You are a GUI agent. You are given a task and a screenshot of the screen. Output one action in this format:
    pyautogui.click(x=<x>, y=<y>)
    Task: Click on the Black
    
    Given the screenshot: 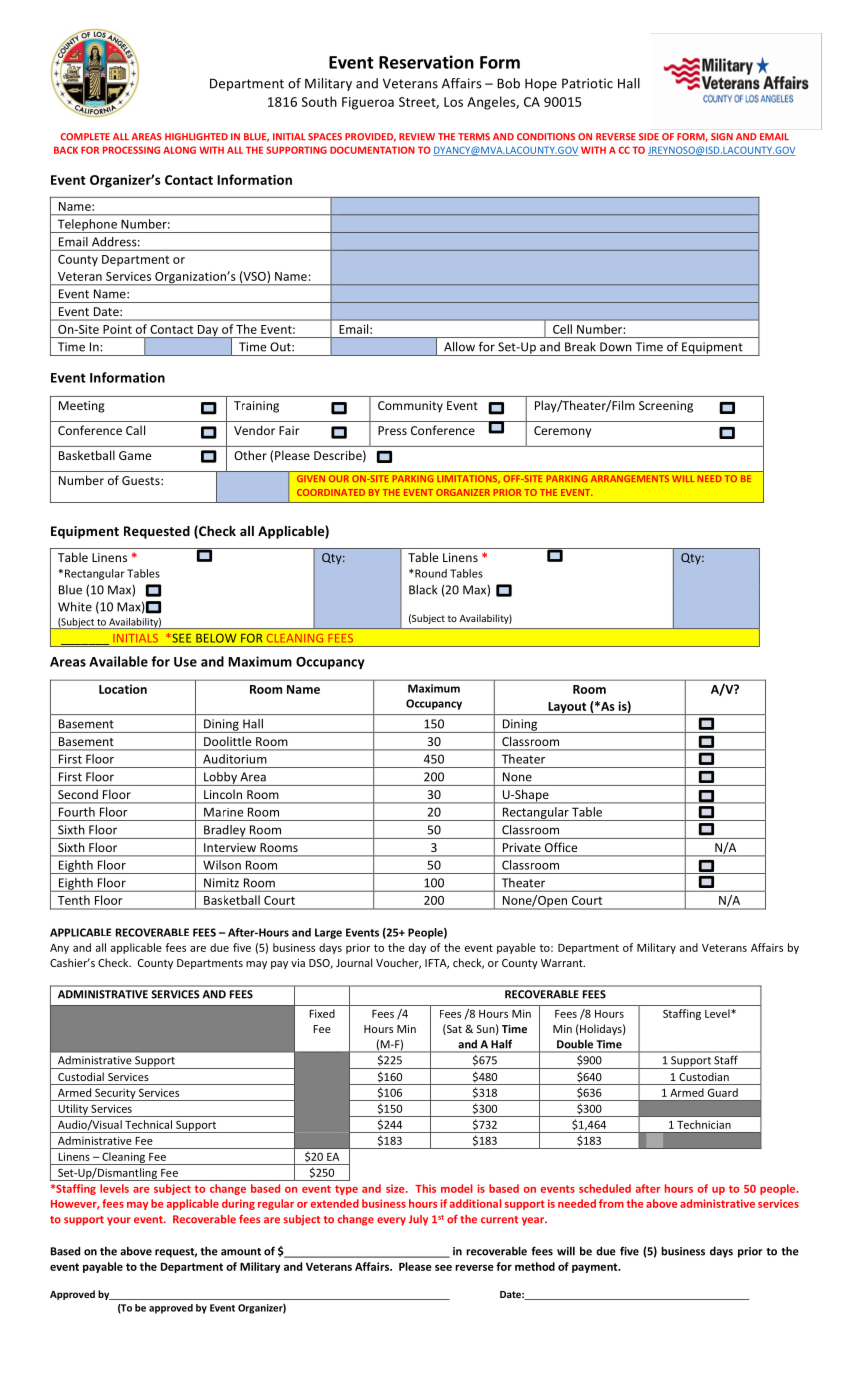 What is the action you would take?
    pyautogui.click(x=423, y=590)
